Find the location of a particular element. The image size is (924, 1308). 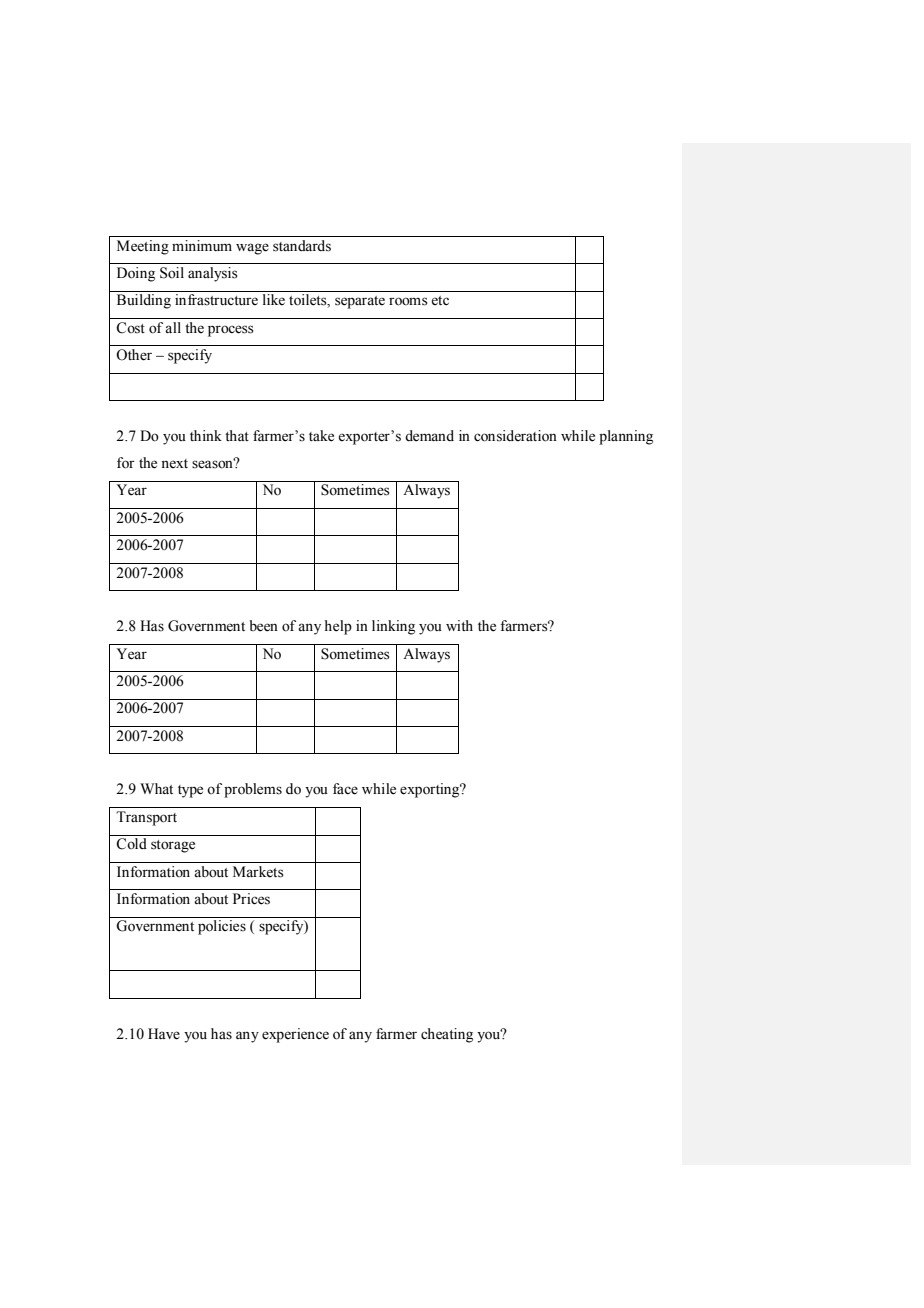

separate is located at coordinates (360, 302).
